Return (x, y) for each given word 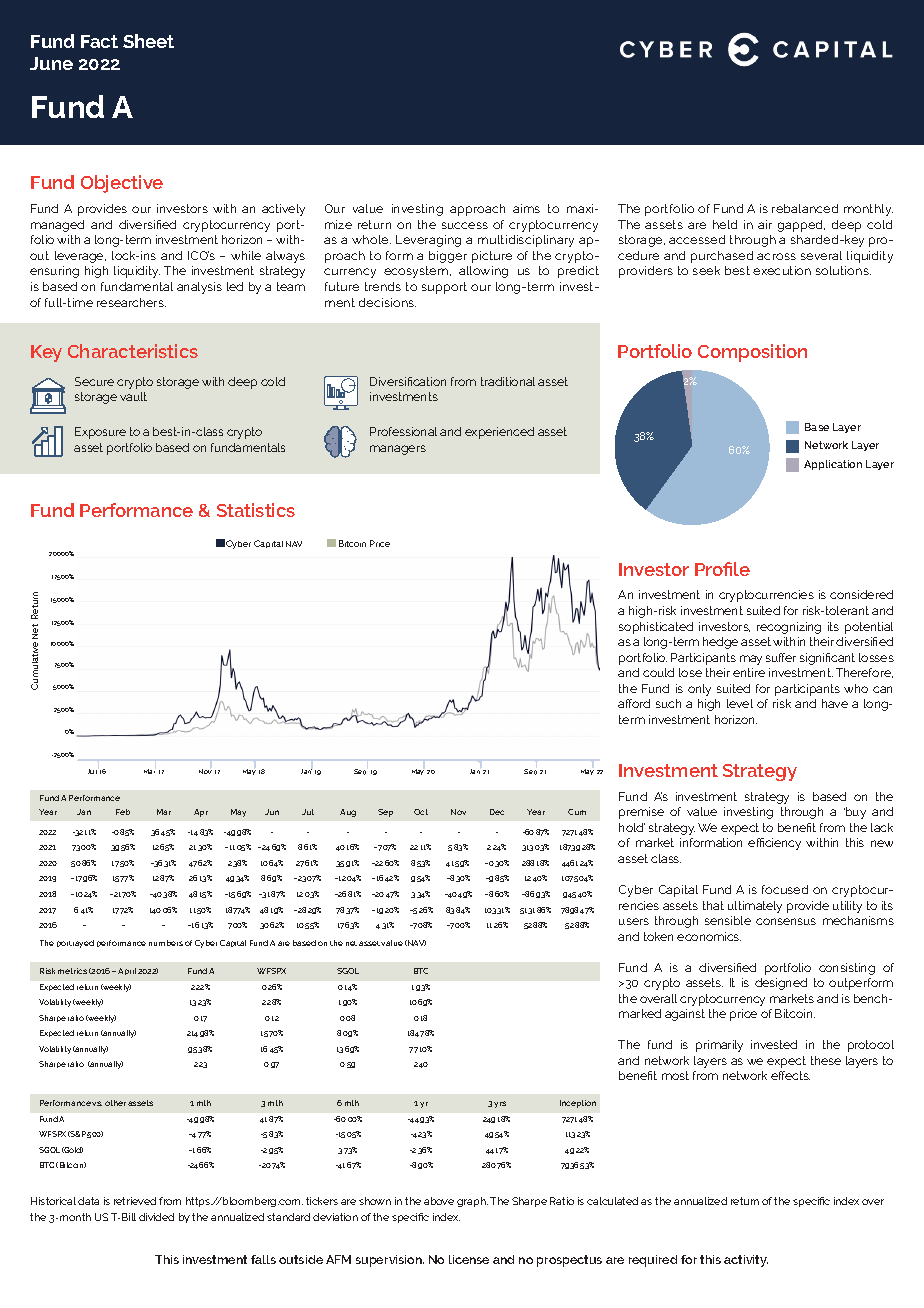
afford (634, 703)
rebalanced (805, 208)
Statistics (256, 510)
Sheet (148, 41)
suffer (781, 657)
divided (156, 1217)
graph (472, 1202)
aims (526, 208)
